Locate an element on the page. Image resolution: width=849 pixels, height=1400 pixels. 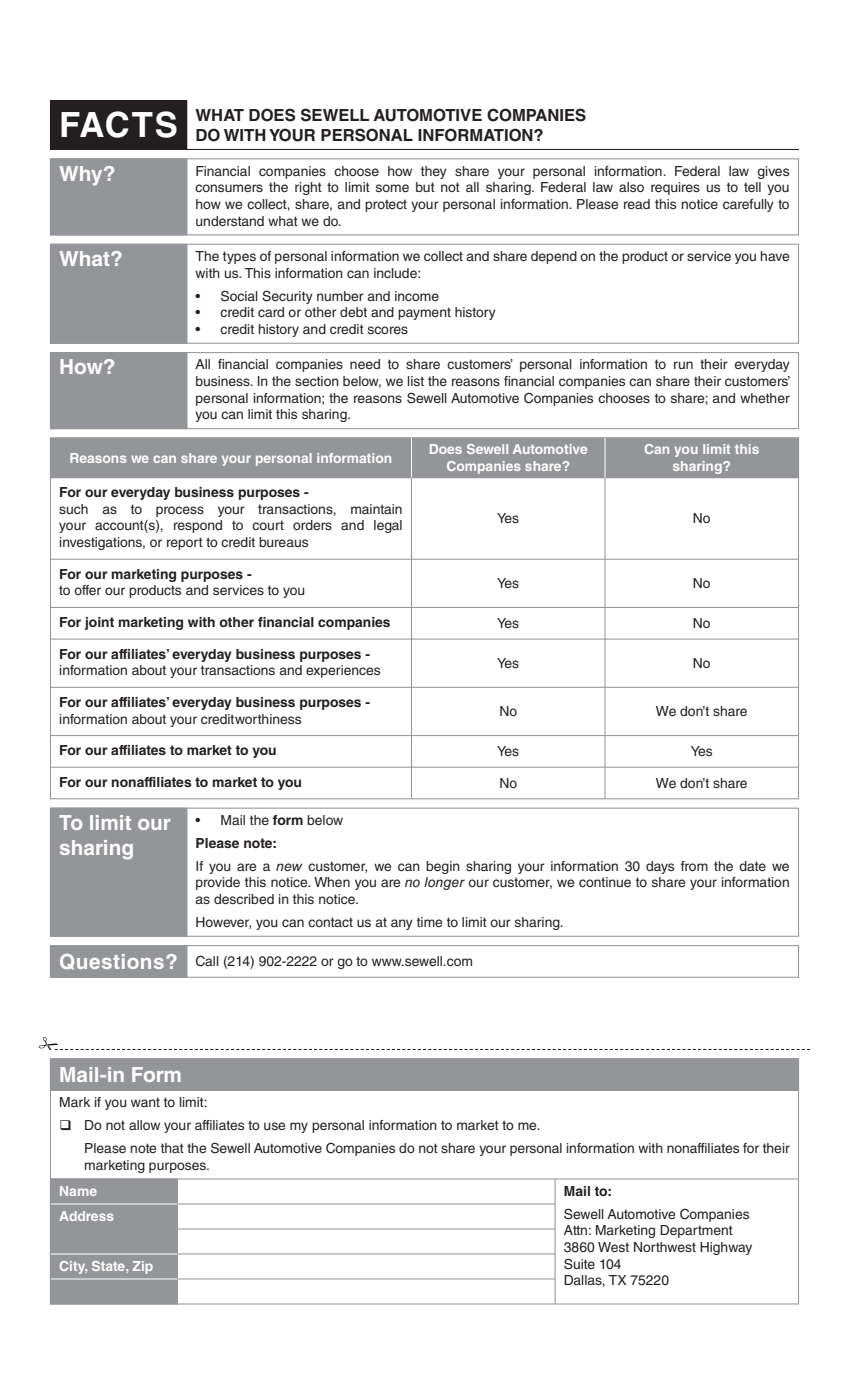
Zip is located at coordinates (143, 1267).
